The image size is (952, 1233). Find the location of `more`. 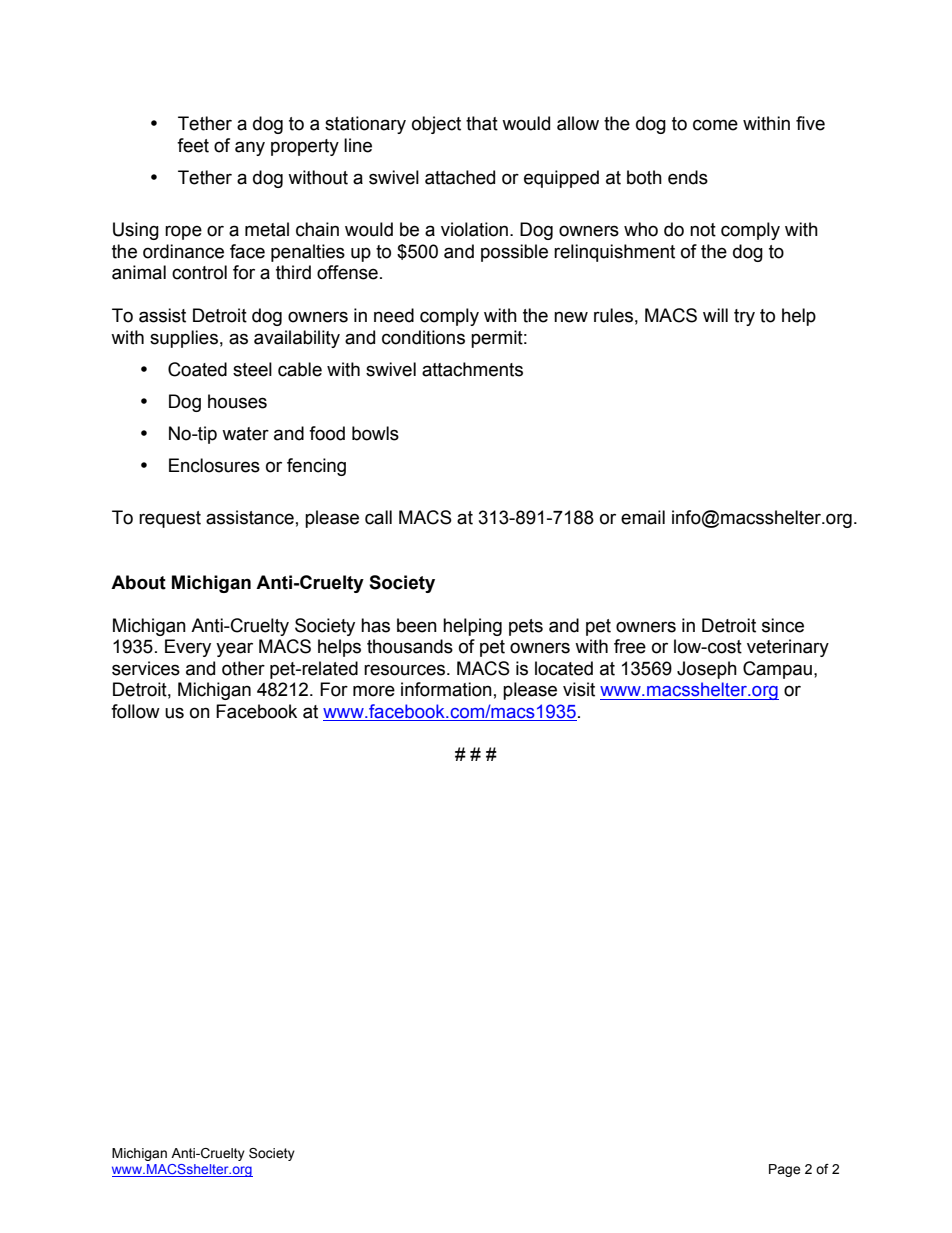

more is located at coordinates (374, 691).
